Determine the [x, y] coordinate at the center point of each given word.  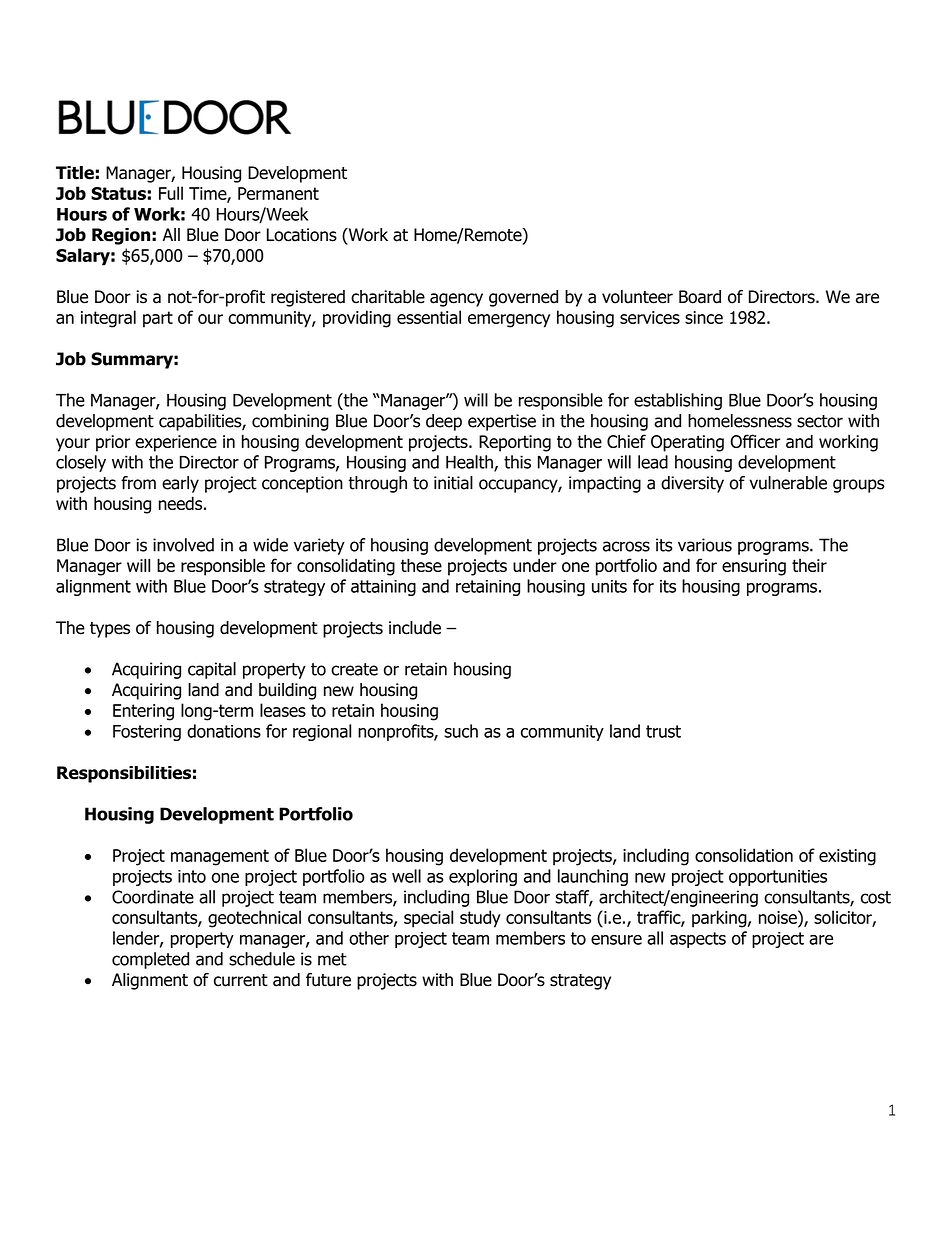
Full [171, 193]
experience [176, 443]
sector [820, 421]
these [421, 565]
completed [150, 960]
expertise [502, 422]
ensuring [754, 567]
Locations [302, 235]
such [461, 731]
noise [779, 917]
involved [183, 545]
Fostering [147, 733]
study [480, 919]
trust [663, 731]
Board [700, 297]
